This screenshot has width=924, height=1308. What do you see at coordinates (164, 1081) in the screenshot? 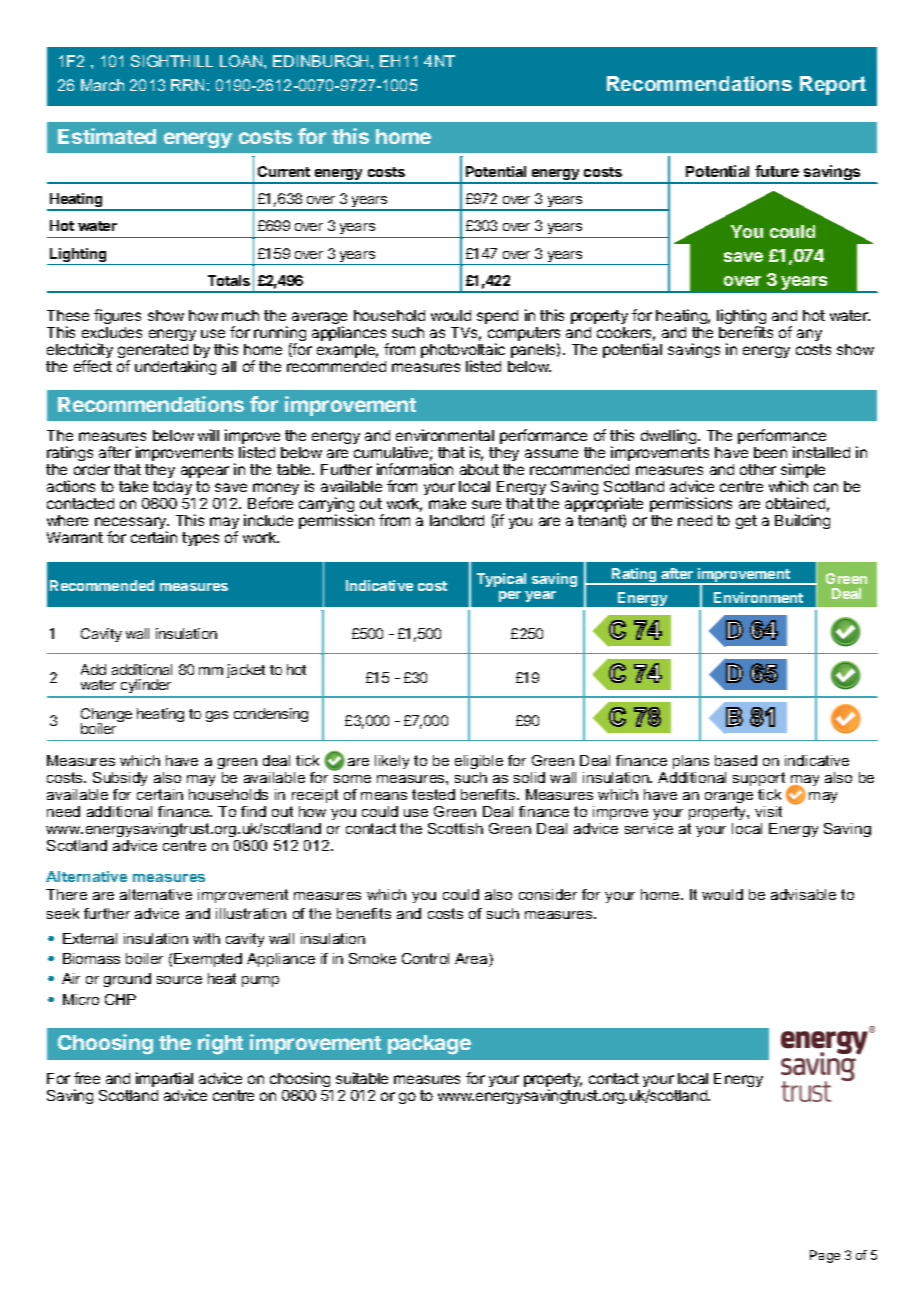
I see `impartial` at bounding box center [164, 1081].
